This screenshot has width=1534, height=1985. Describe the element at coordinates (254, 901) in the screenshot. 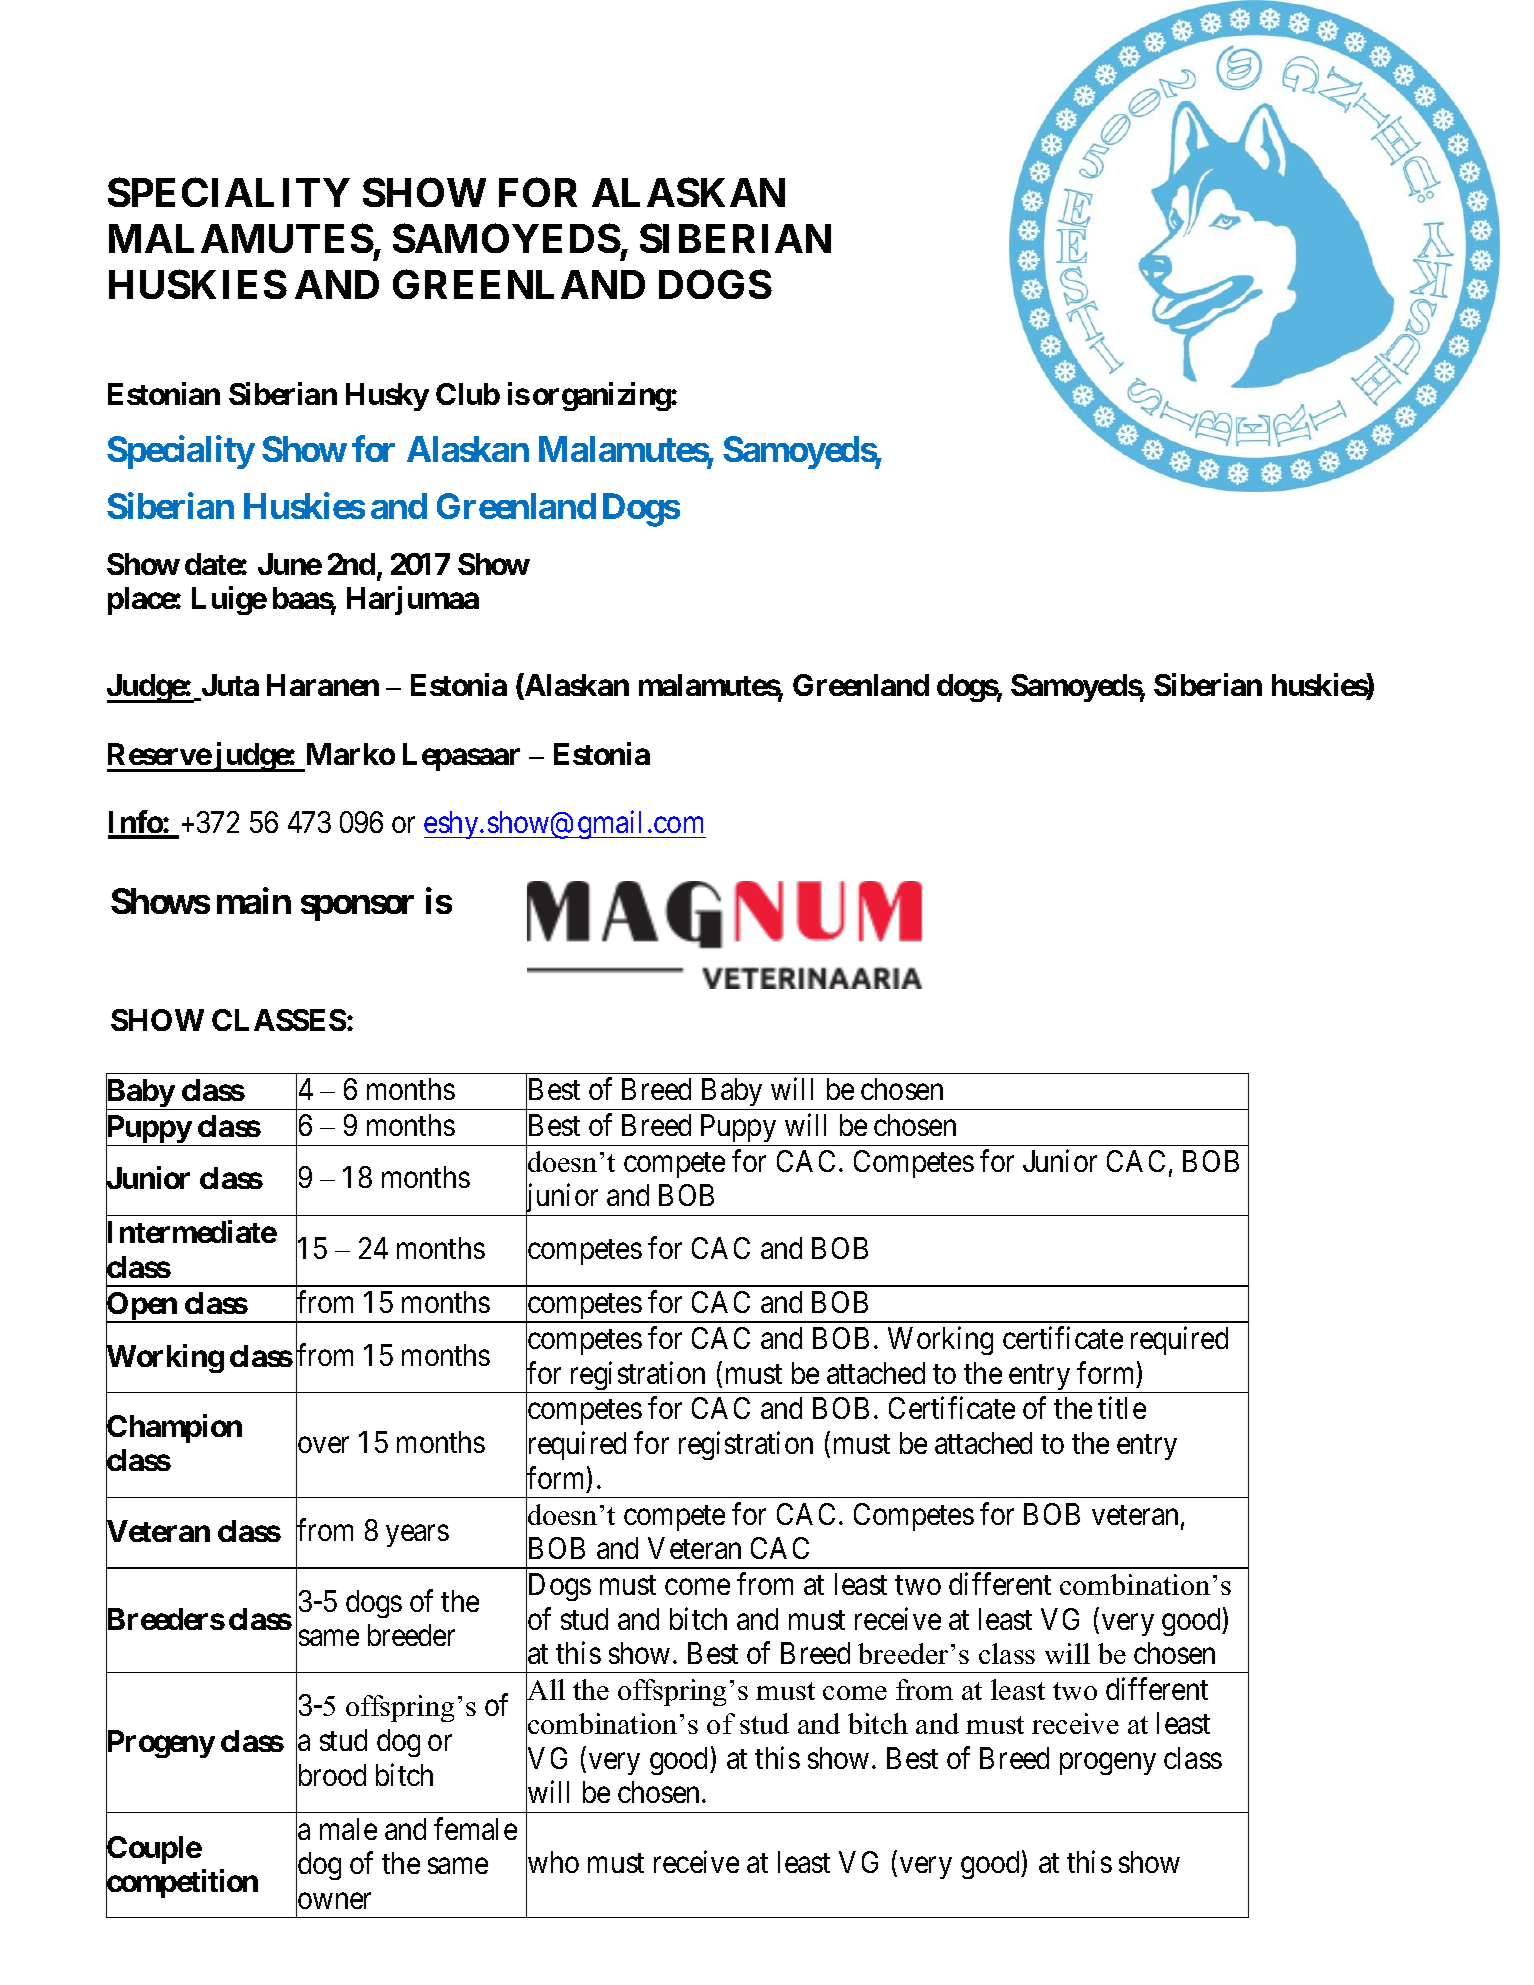

I see `main` at that location.
